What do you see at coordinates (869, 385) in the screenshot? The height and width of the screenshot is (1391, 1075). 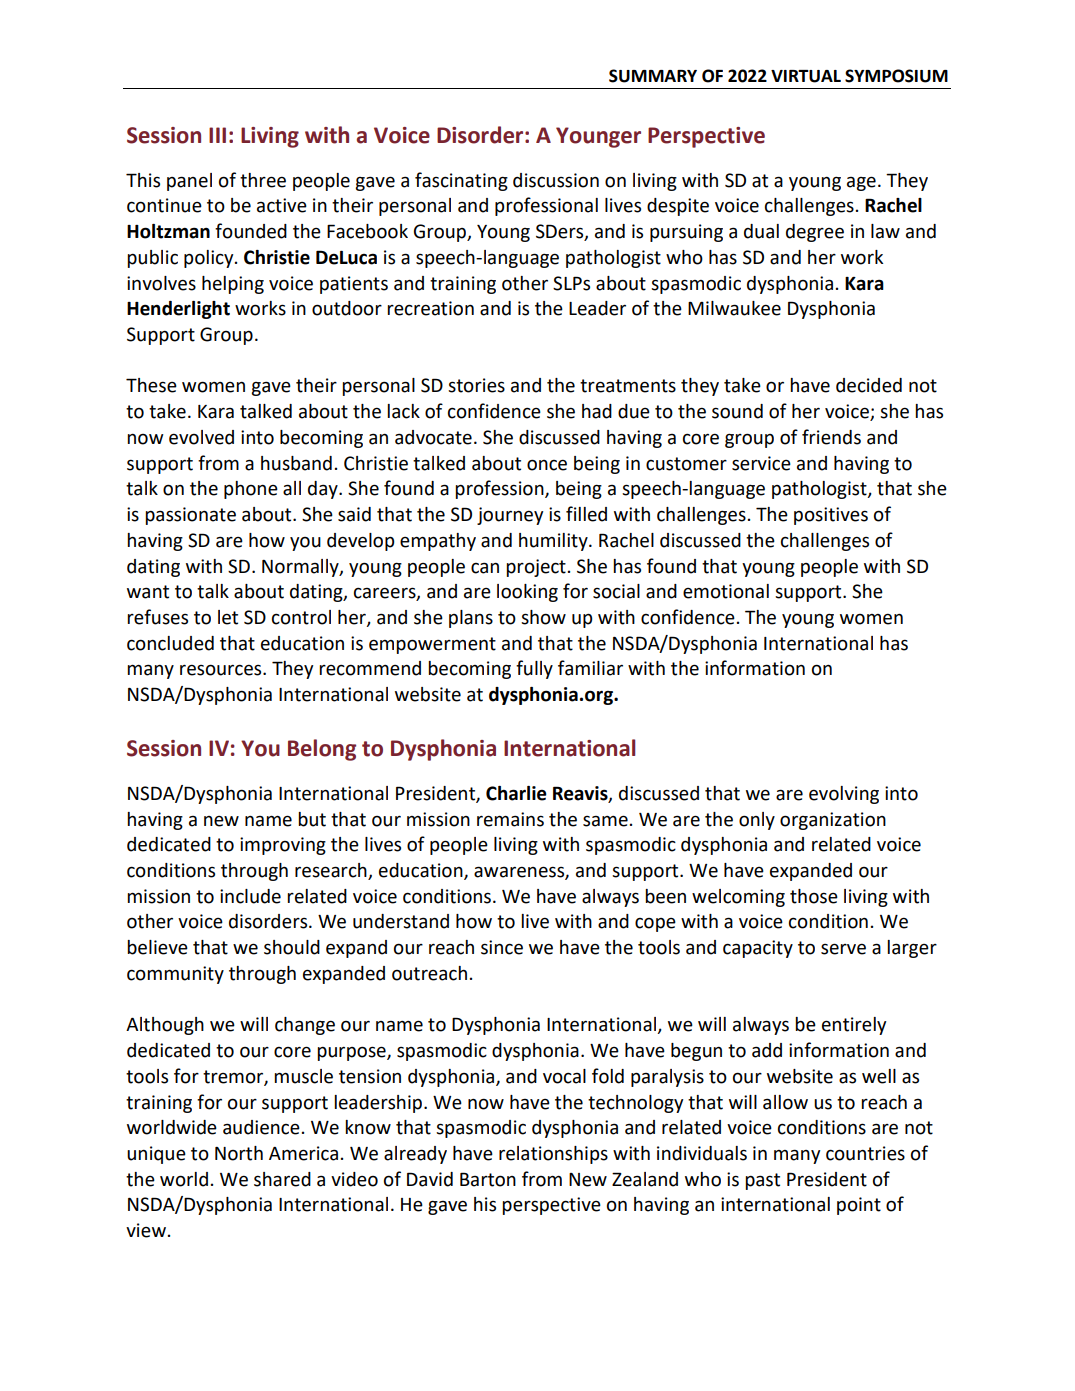 I see `decided` at bounding box center [869, 385].
